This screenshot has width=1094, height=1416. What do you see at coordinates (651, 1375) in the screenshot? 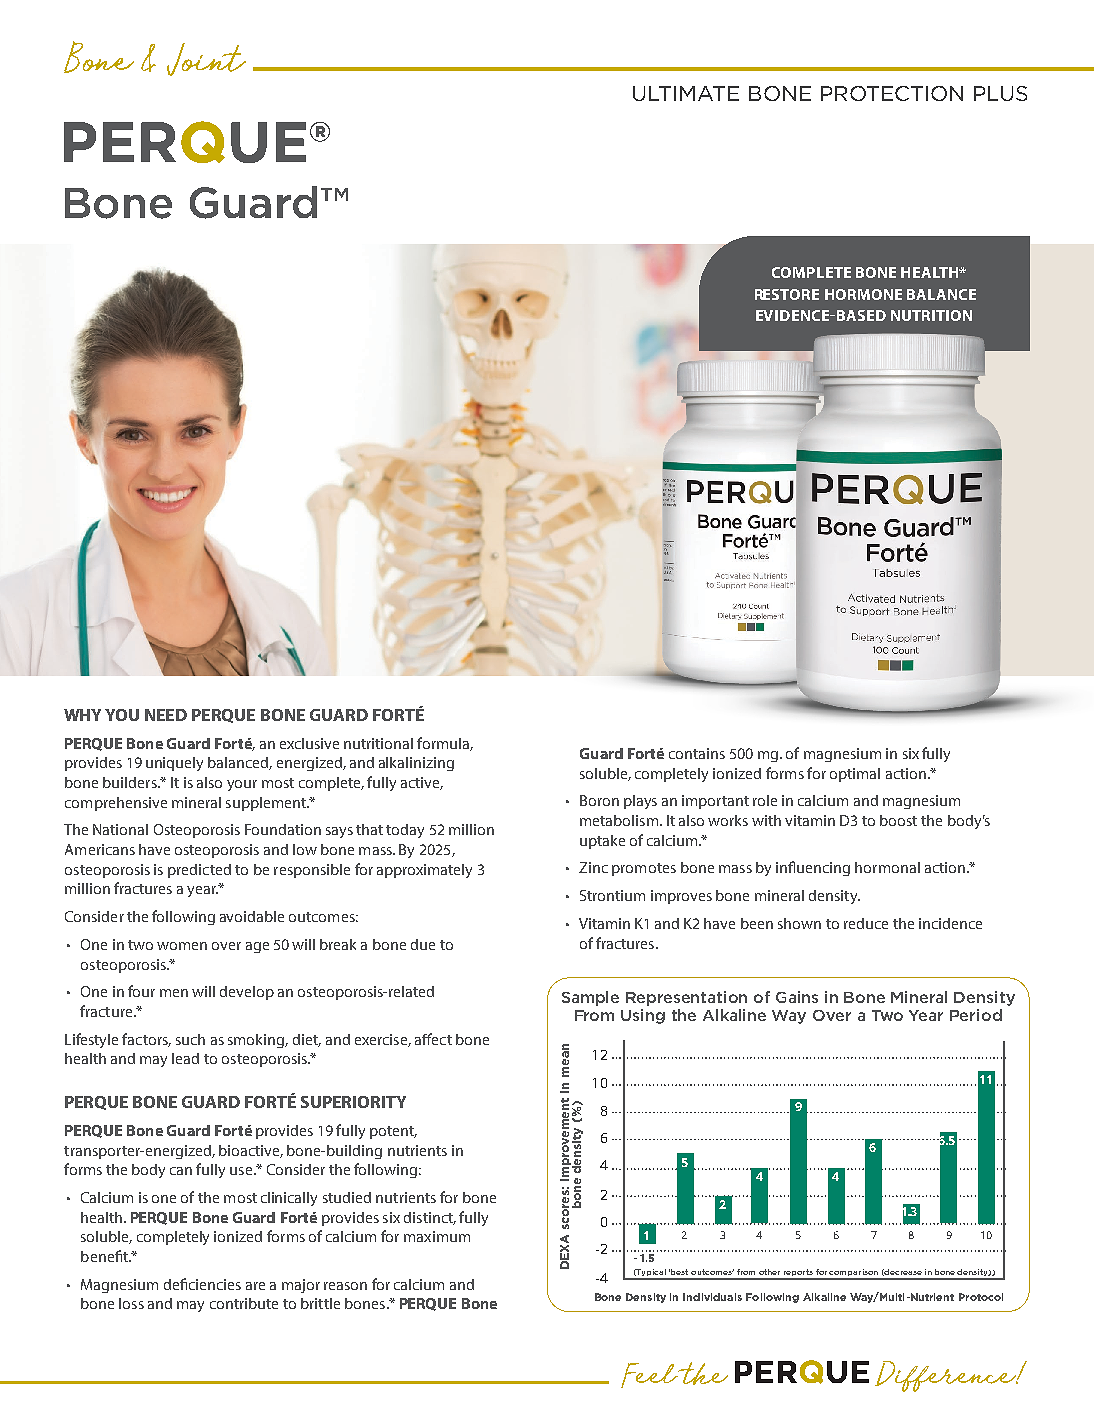
I see `Feel` at bounding box center [651, 1375].
